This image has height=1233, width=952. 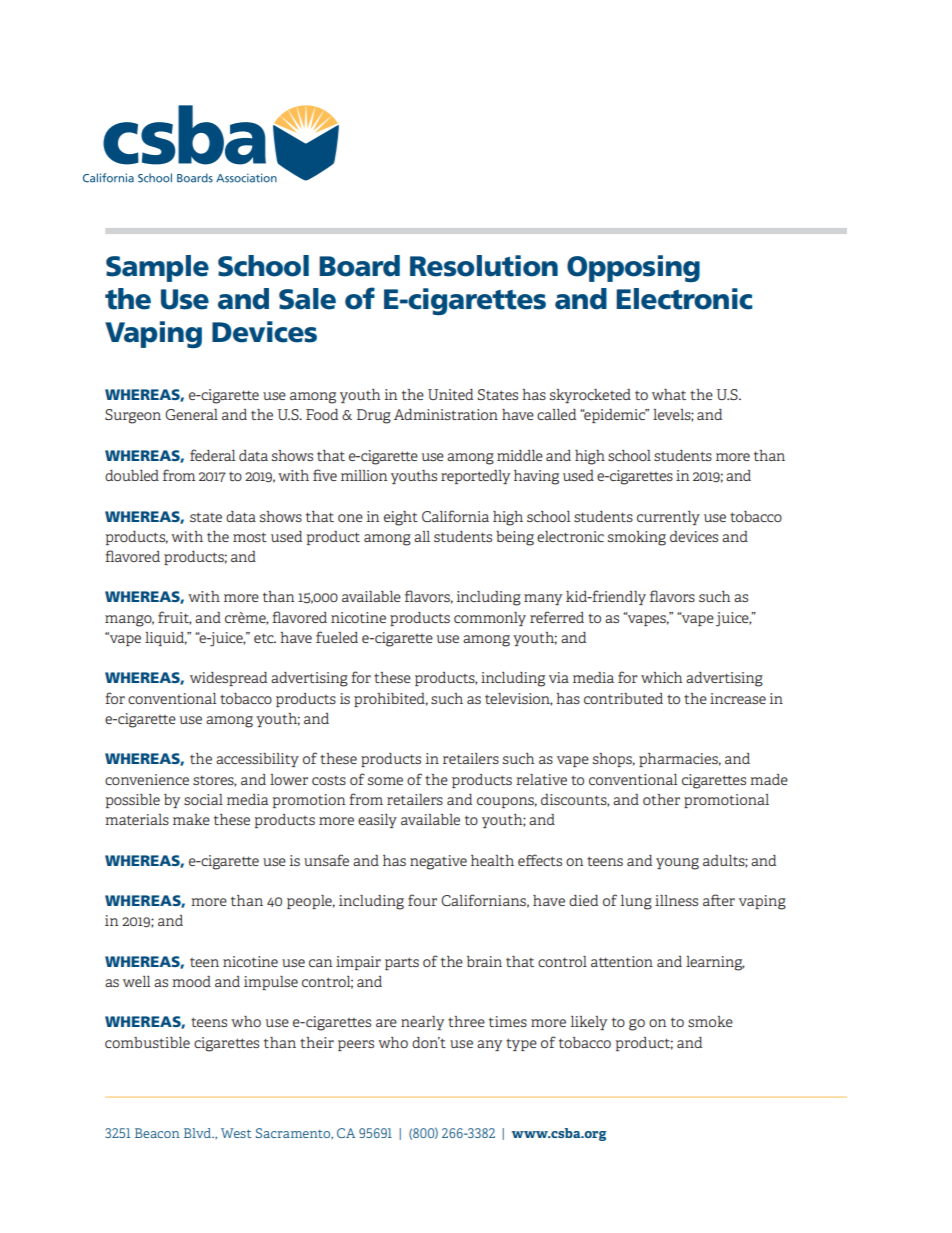 I want to click on via, so click(x=559, y=677).
